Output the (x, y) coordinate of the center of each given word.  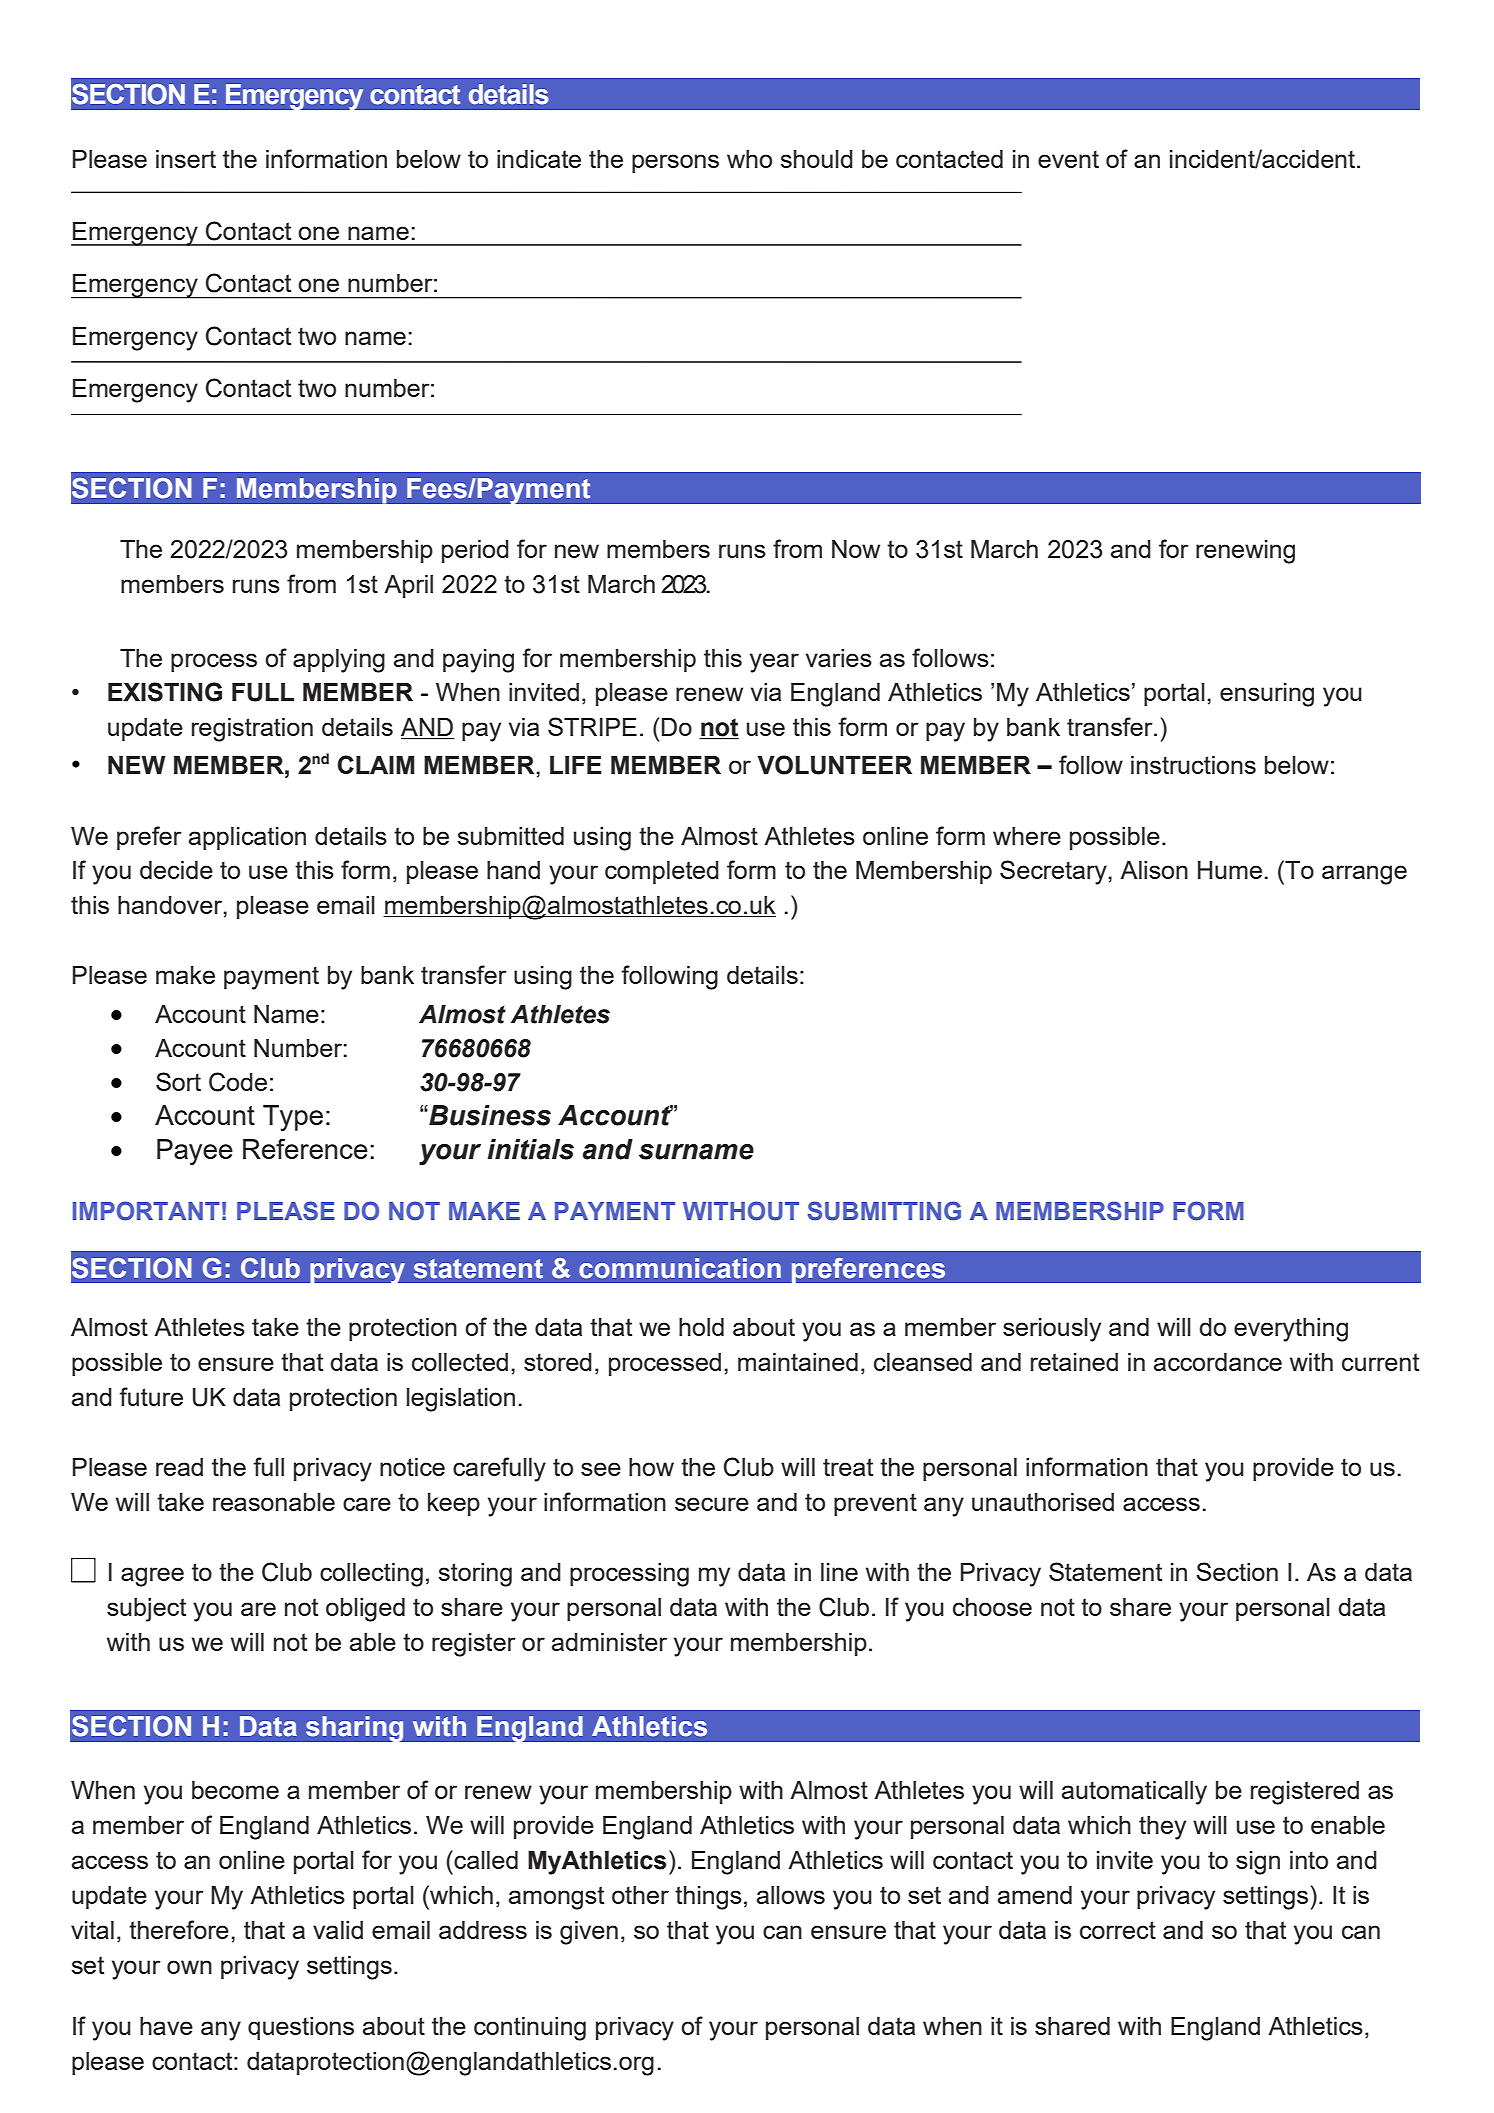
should (816, 159)
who (749, 159)
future (151, 1396)
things (708, 1898)
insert (186, 159)
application (247, 838)
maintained (798, 1362)
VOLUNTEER (834, 765)
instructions (1193, 765)
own (189, 1967)
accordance (1218, 1362)
